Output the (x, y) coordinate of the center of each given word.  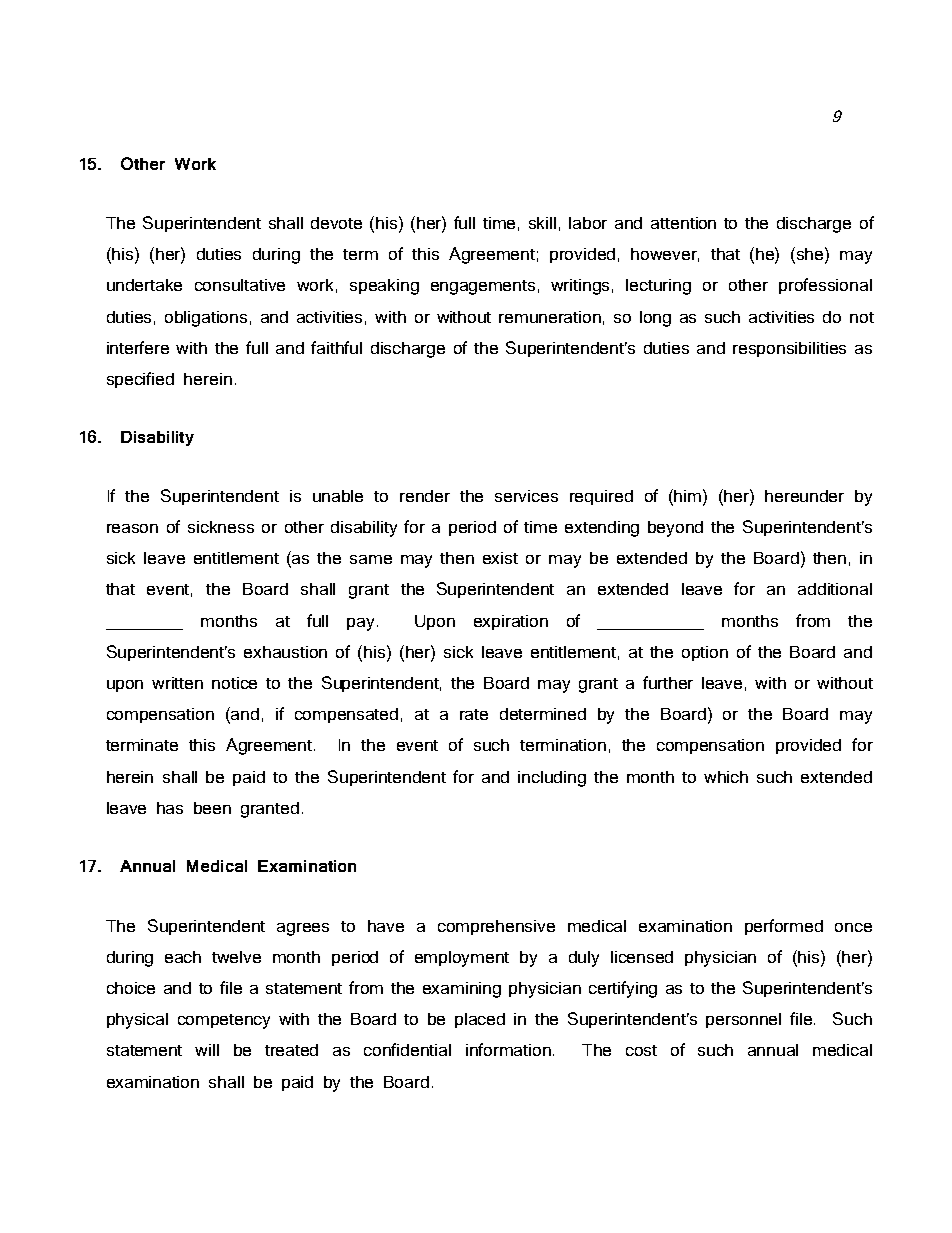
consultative (240, 285)
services (526, 496)
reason (132, 528)
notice (234, 683)
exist (500, 558)
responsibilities (789, 349)
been (212, 808)
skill (542, 223)
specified (140, 380)
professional (825, 286)
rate (474, 714)
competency (224, 1021)
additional (835, 589)
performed (784, 927)
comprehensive (496, 927)
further (668, 682)
